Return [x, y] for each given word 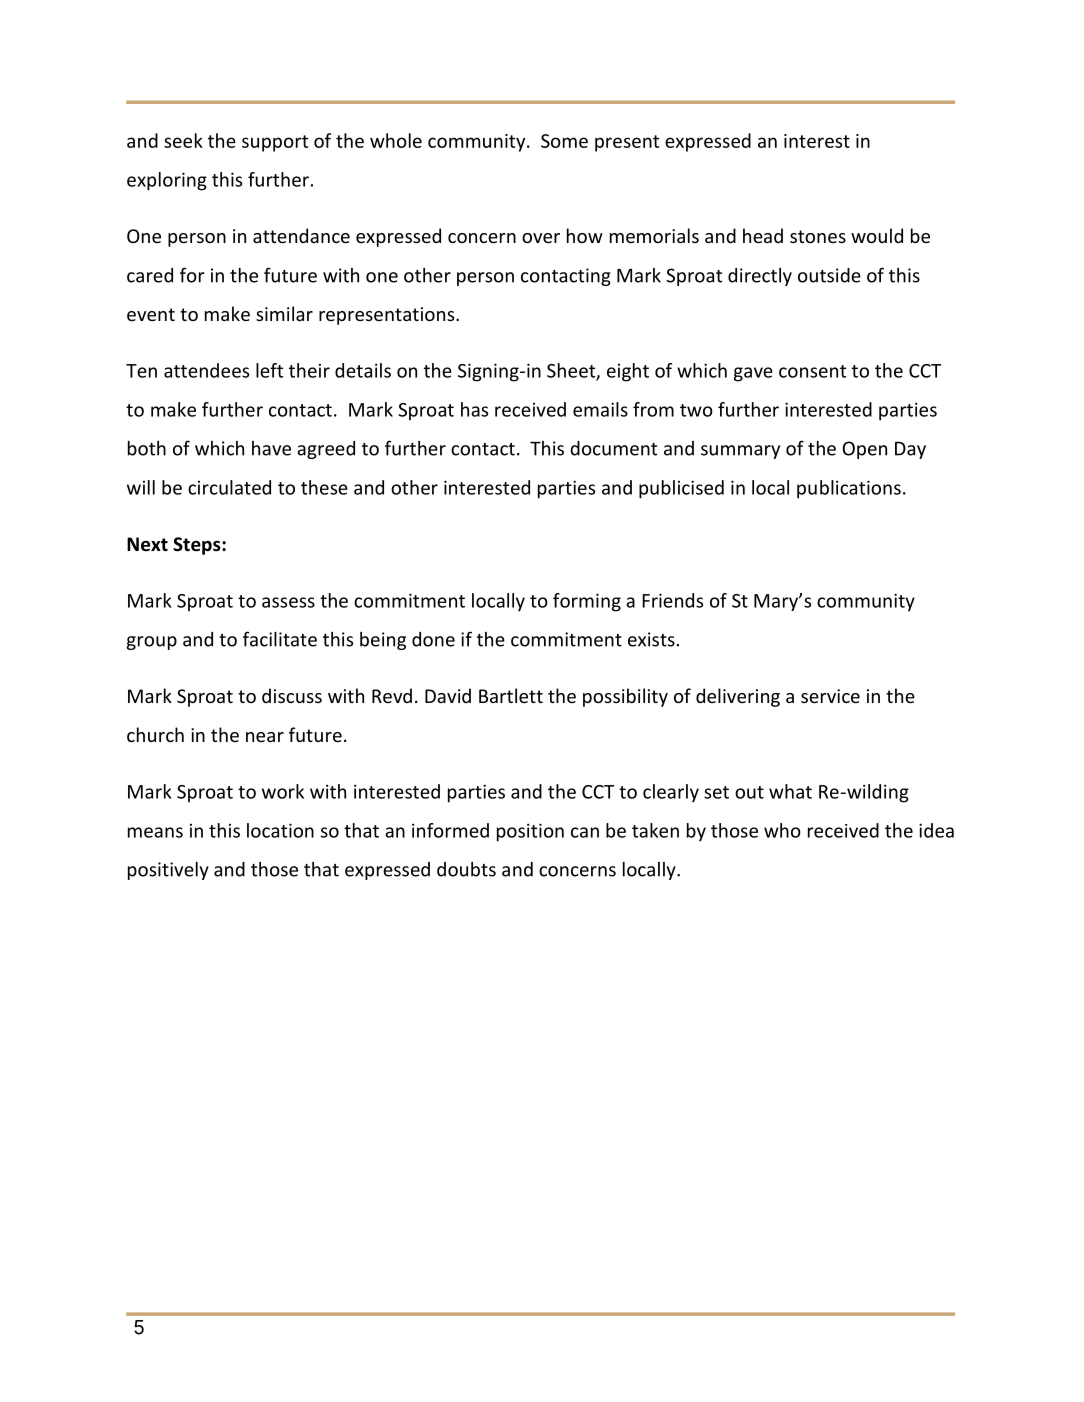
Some [564, 141]
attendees [206, 370]
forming [587, 602]
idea [936, 830]
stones [818, 236]
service [830, 696]
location [280, 830]
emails [600, 409]
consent [812, 371]
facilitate [280, 639]
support [275, 143]
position [530, 832]
